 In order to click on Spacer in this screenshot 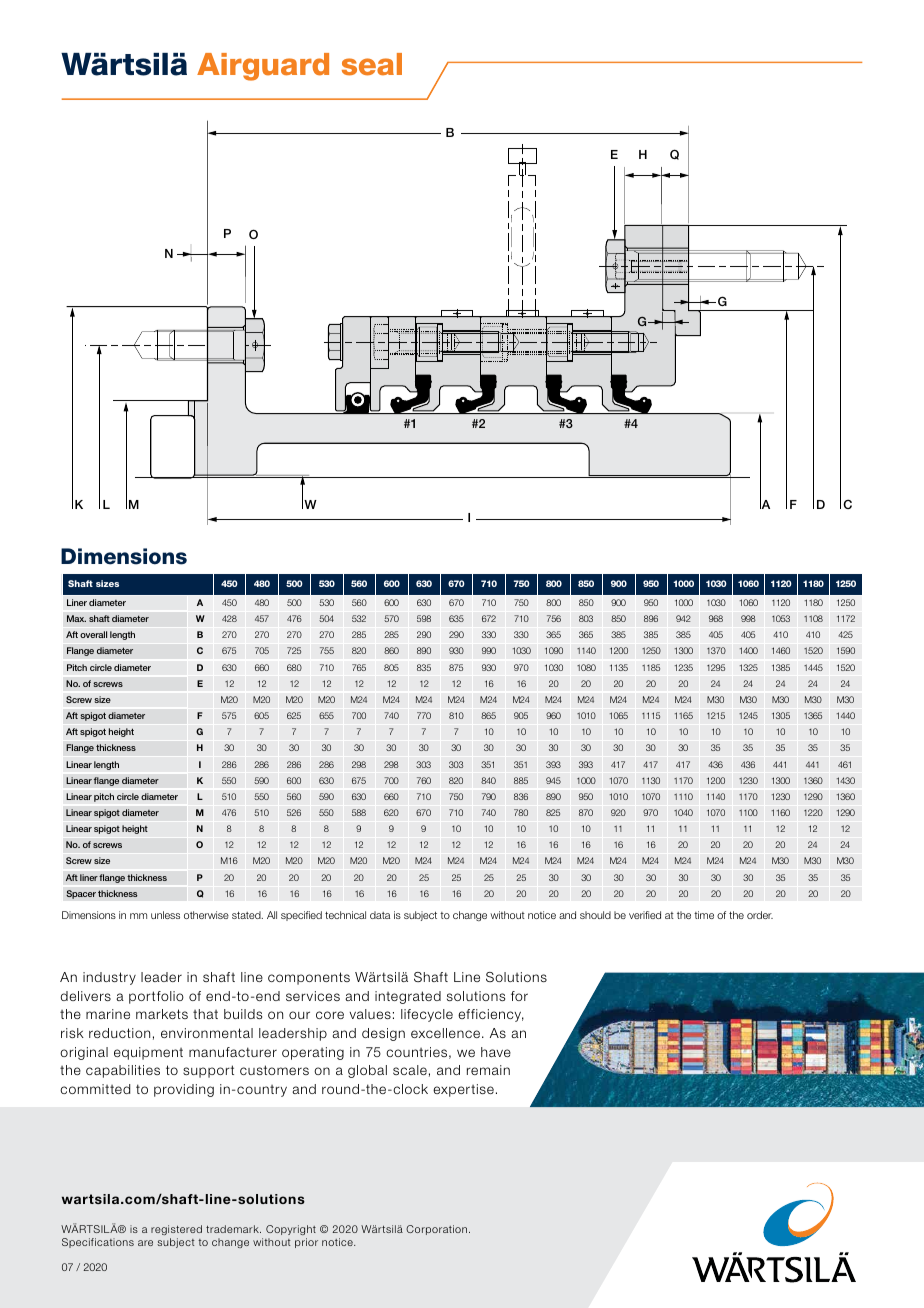, I will do `click(81, 894)`.
